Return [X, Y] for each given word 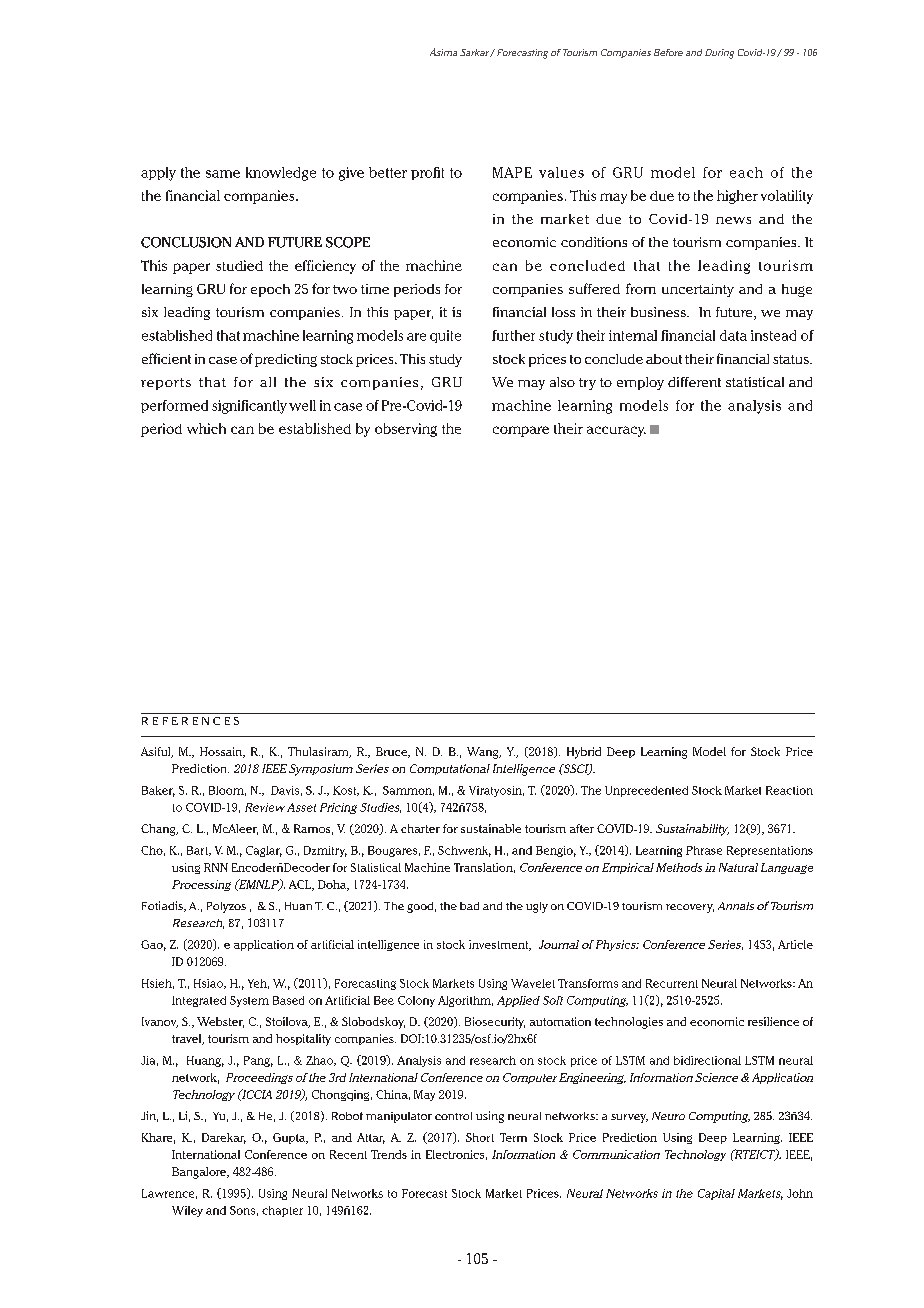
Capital [716, 1194]
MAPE [512, 172]
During [719, 54]
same [223, 174]
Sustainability [692, 830]
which [206, 428]
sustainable [491, 828]
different [694, 382]
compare [521, 431]
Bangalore [200, 1173]
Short [480, 1137]
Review [265, 807]
